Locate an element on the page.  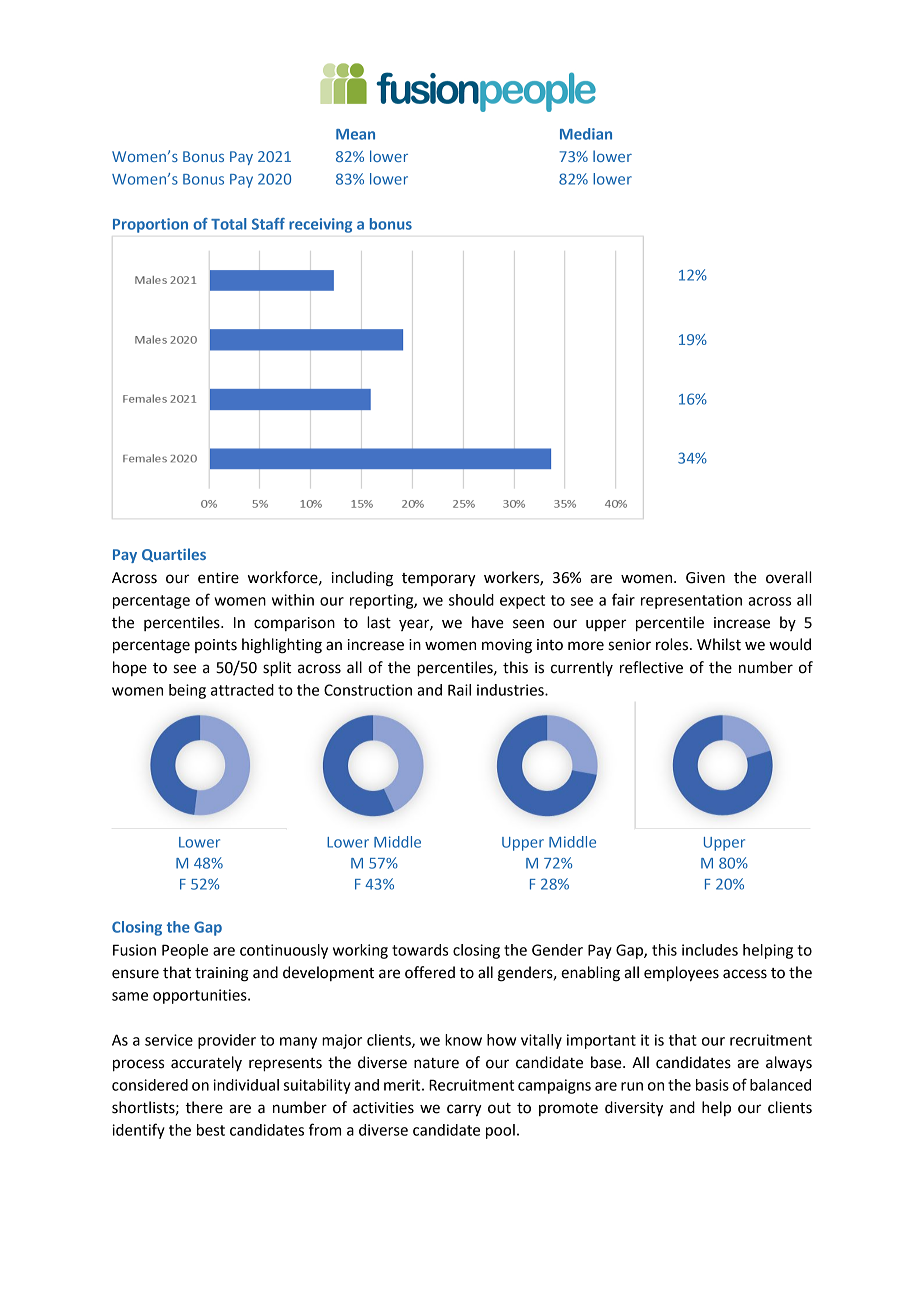
towards is located at coordinates (420, 950).
